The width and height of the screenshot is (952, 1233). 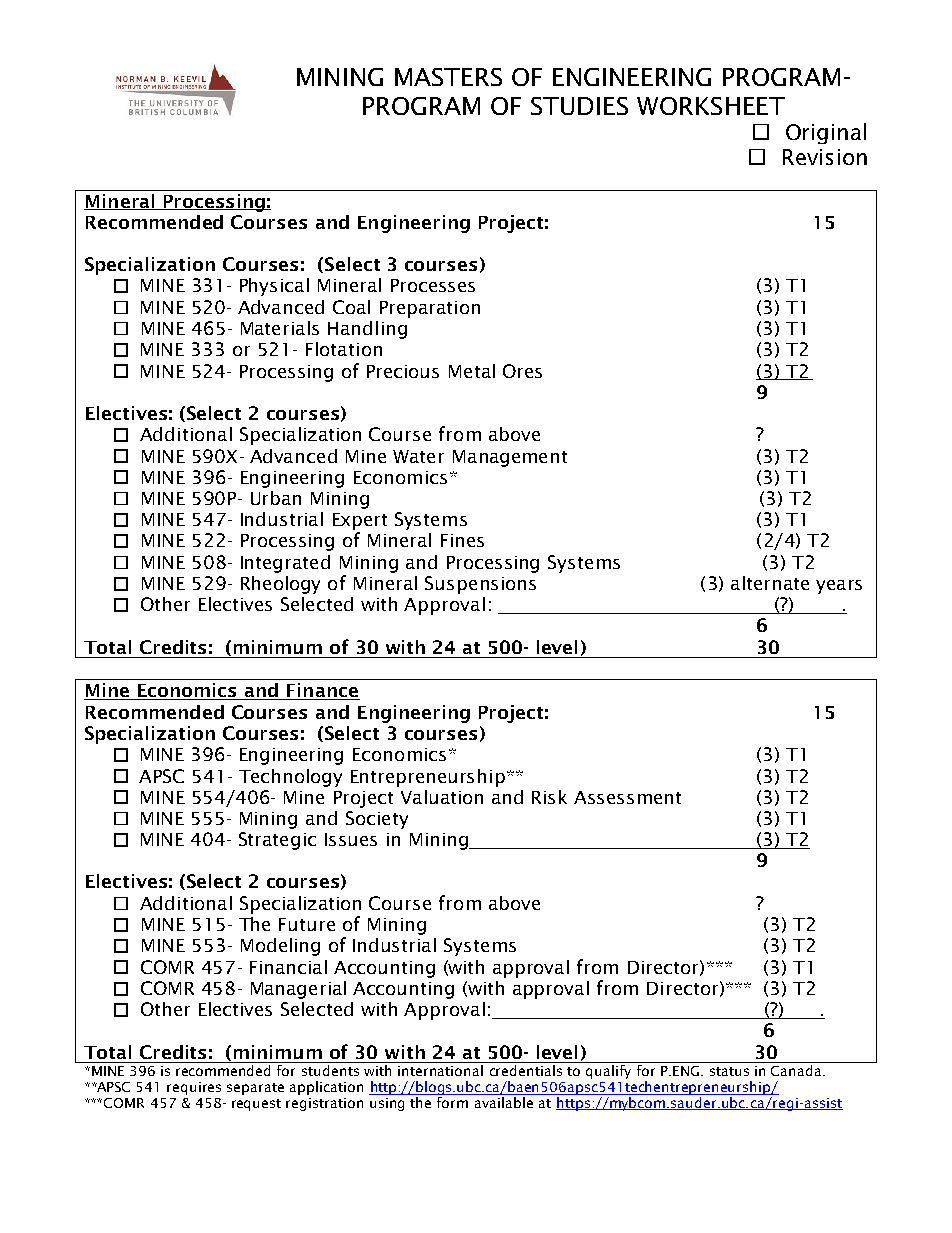 I want to click on alternate, so click(x=770, y=583).
